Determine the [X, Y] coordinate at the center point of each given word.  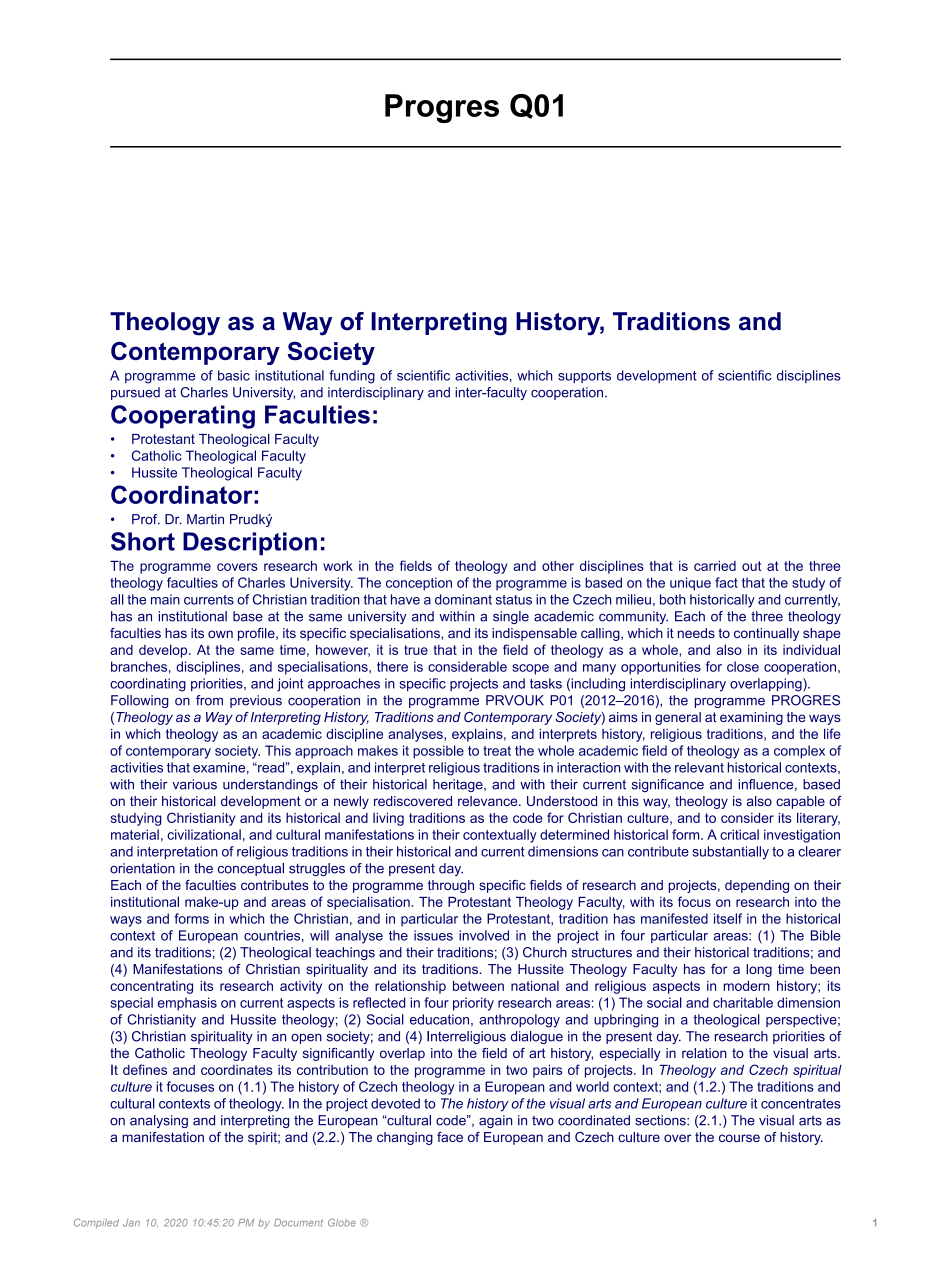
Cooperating [183, 417]
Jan [131, 1223]
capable [800, 802]
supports [584, 377]
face [450, 1137]
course [739, 1138]
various [194, 784]
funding [352, 377]
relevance [489, 801]
